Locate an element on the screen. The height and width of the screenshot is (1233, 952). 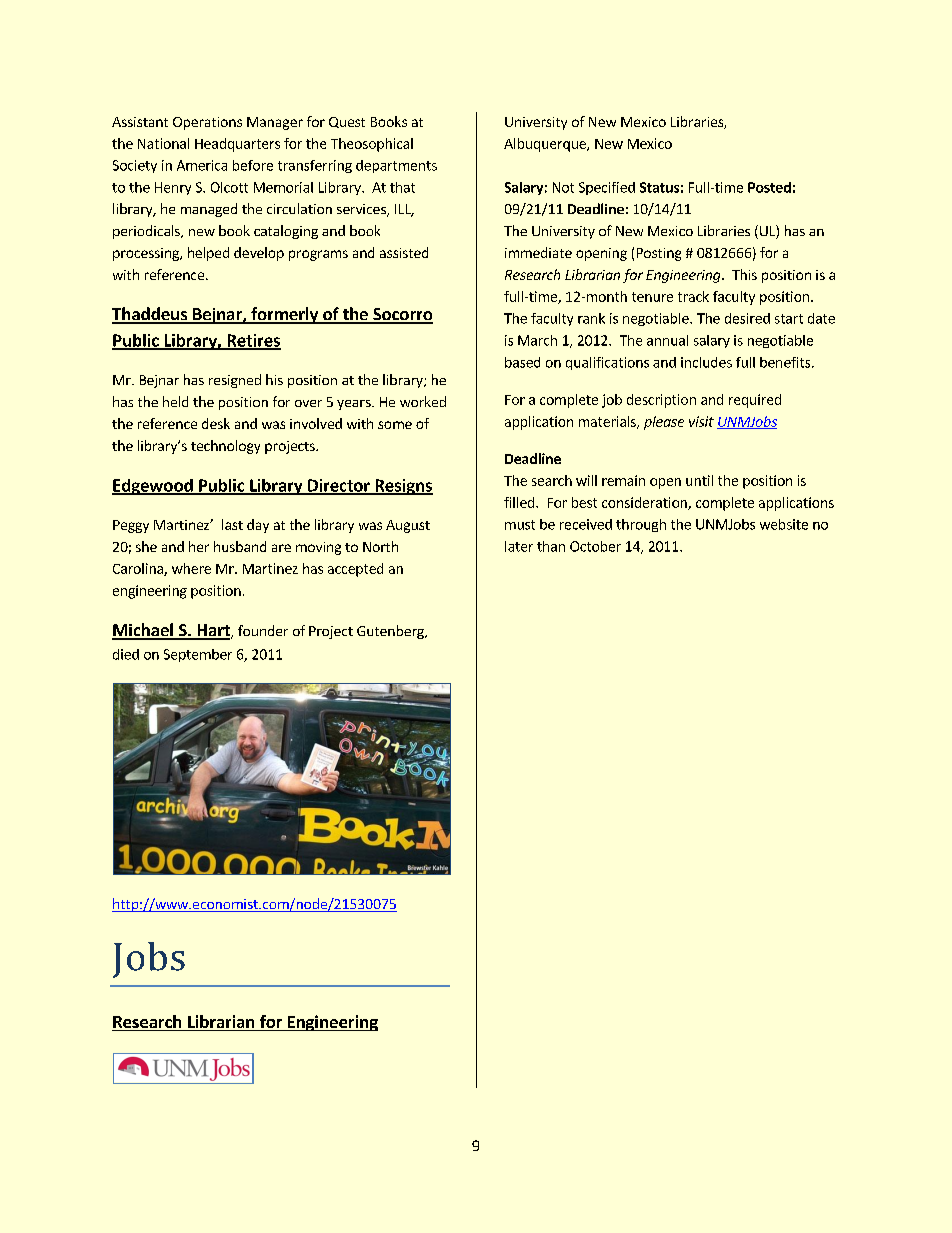
Posted is located at coordinates (769, 187).
